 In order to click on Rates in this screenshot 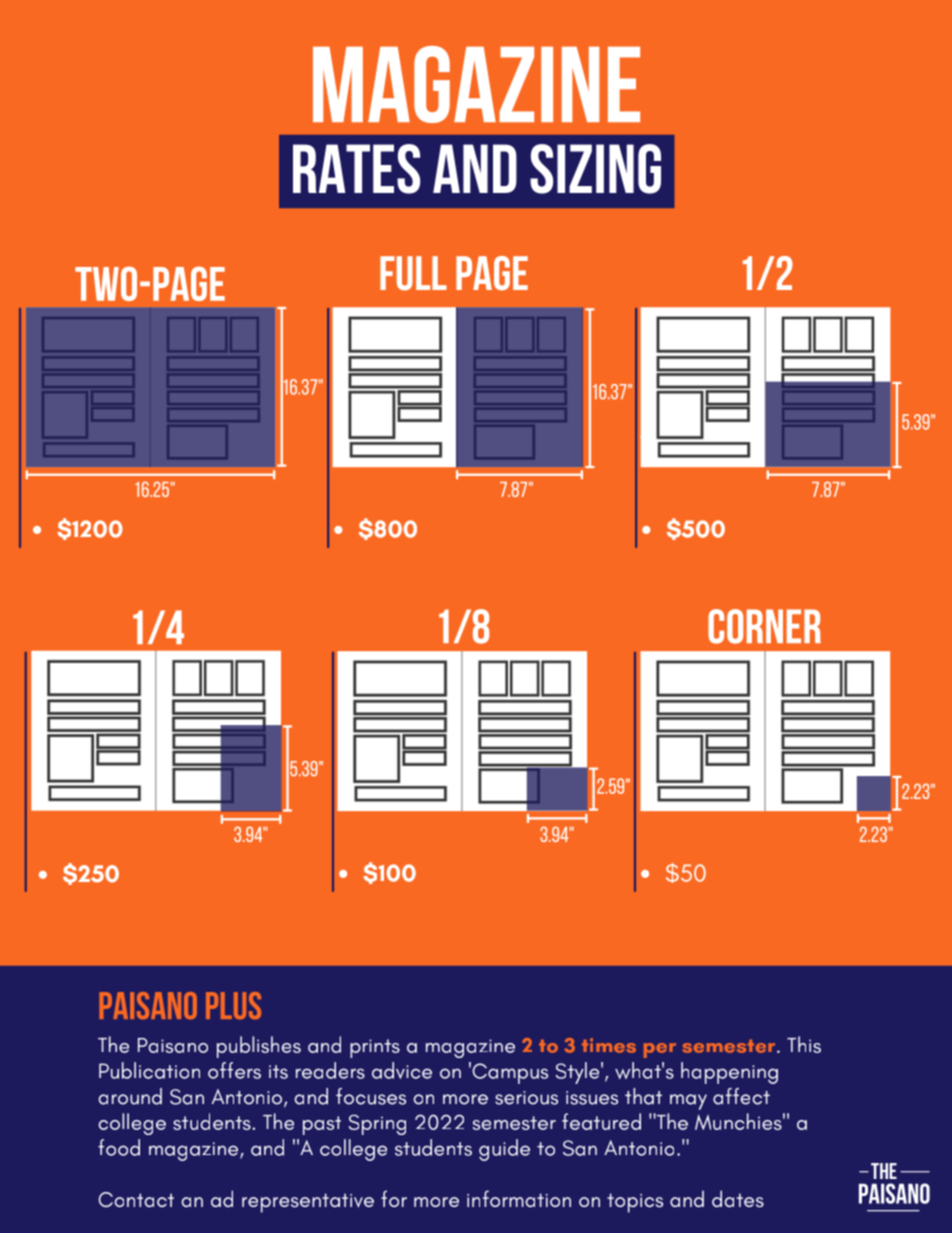, I will do `click(356, 169)`.
